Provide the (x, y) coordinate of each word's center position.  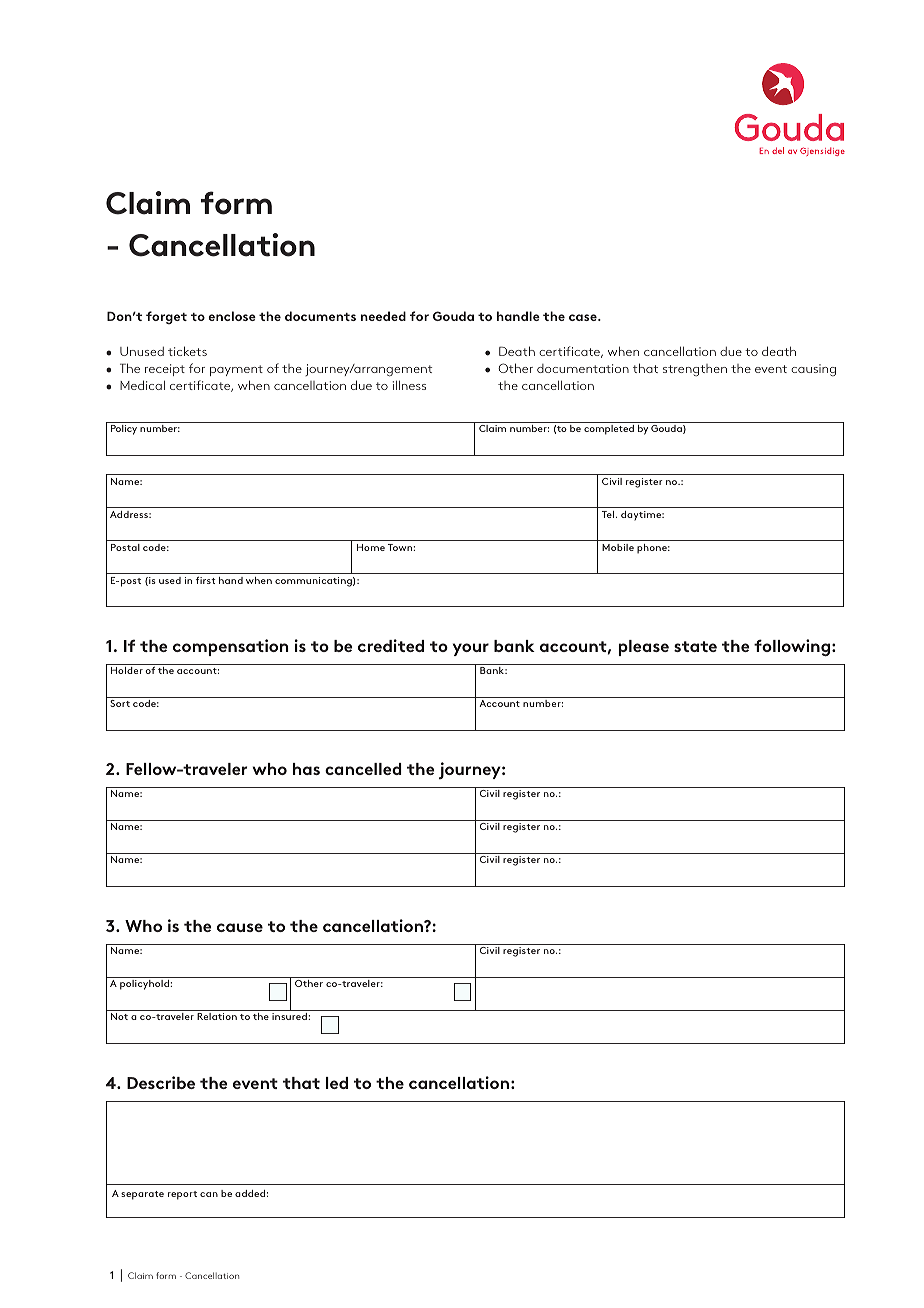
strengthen (695, 370)
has (306, 769)
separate (142, 1195)
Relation (217, 1016)
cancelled (363, 769)
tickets (187, 351)
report (182, 1195)
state (695, 646)
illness (409, 385)
